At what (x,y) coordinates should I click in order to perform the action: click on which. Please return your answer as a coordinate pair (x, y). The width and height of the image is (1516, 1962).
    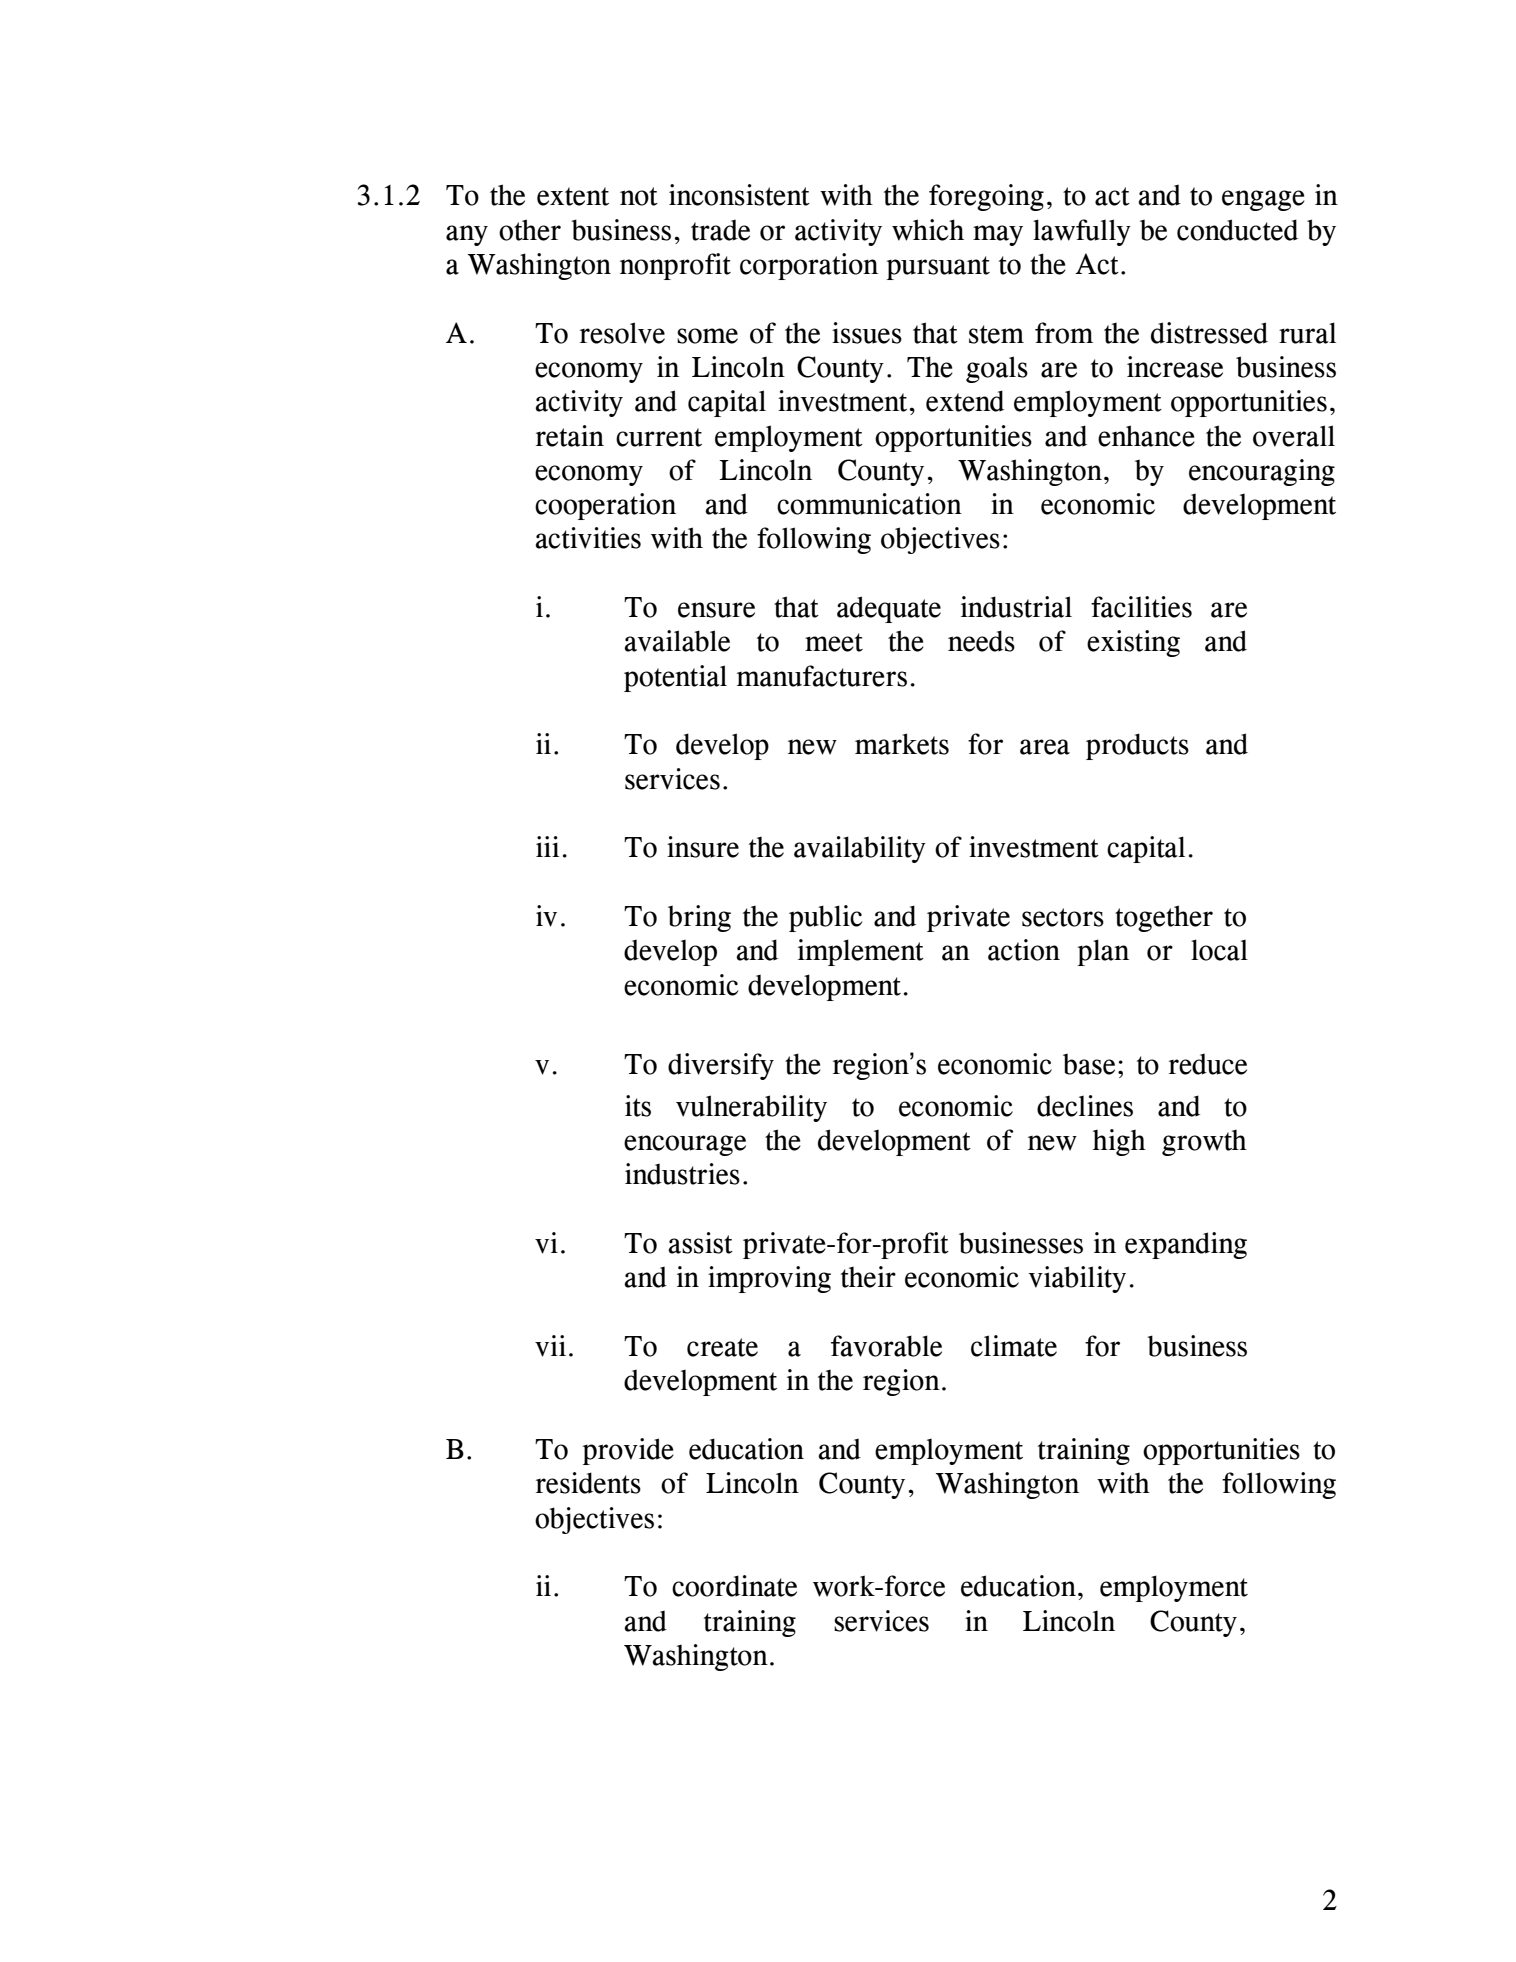
    Looking at the image, I should click on (928, 230).
